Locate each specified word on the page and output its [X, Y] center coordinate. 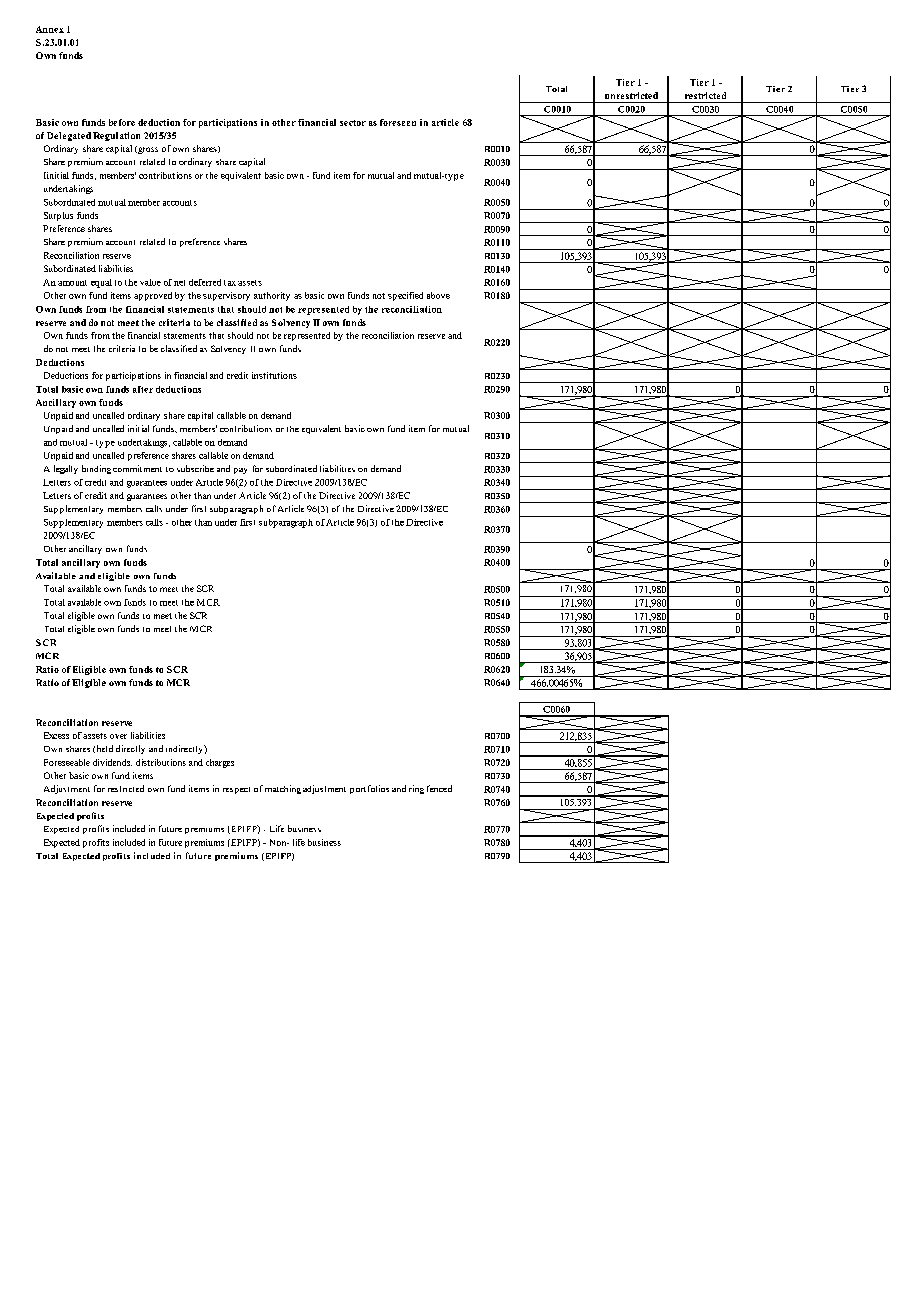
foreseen [398, 122]
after [143, 389]
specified [405, 296]
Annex [50, 29]
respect [236, 790]
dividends [112, 762]
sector [353, 123]
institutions [274, 375]
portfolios [369, 789]
